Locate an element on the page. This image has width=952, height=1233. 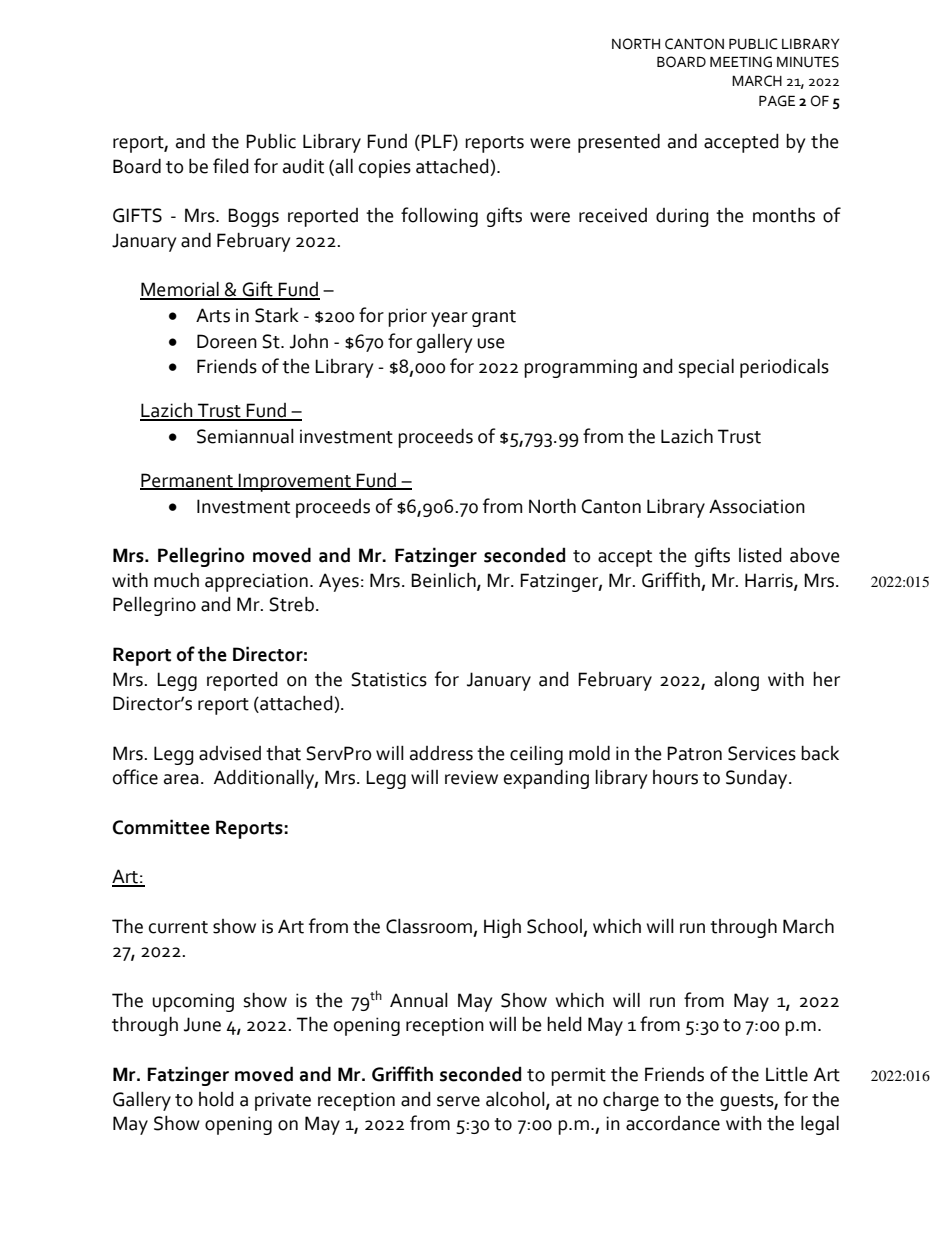
copies is located at coordinates (385, 168).
